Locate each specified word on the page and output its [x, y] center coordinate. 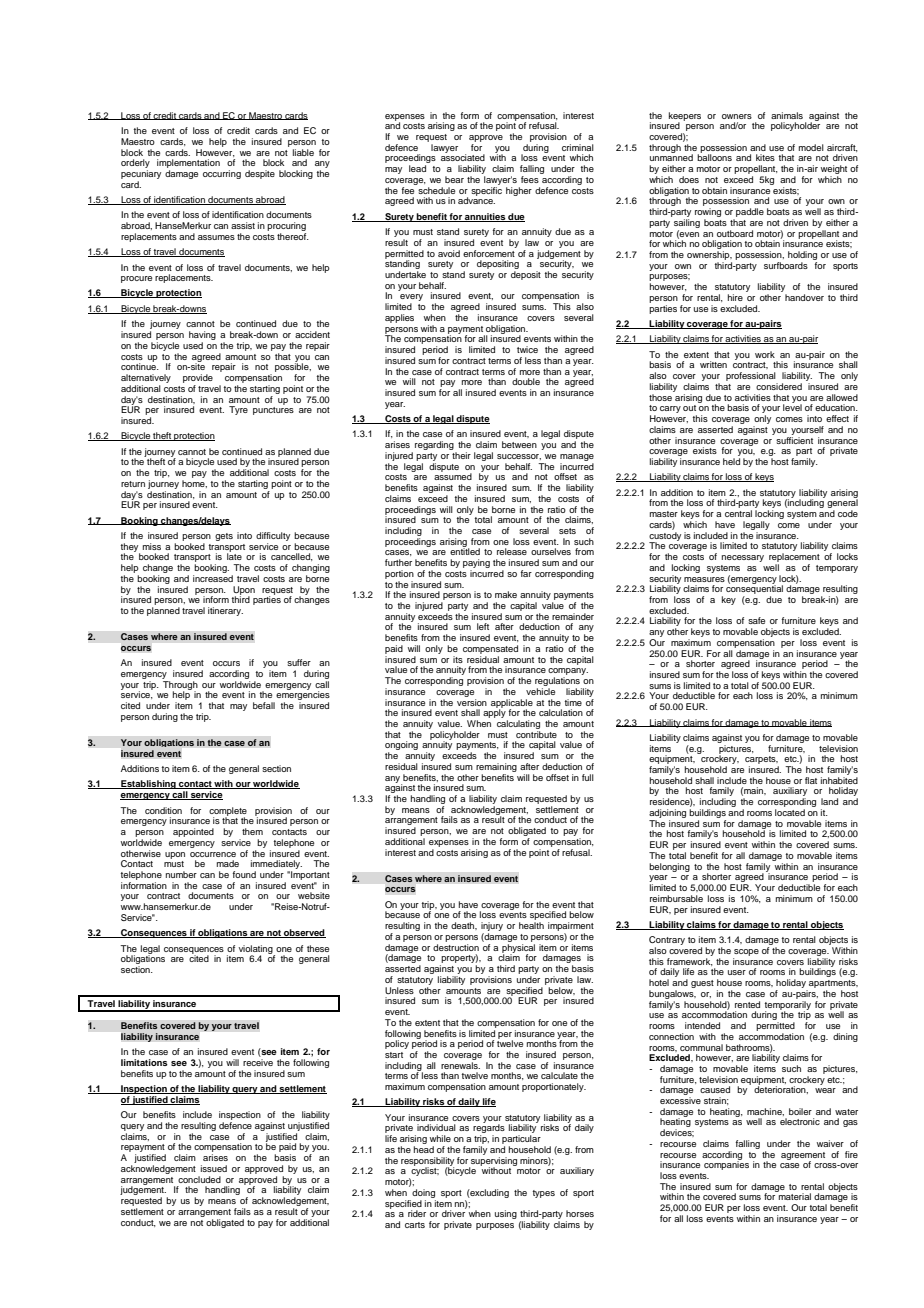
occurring [222, 174]
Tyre [238, 410]
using [506, 1214]
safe [756, 620]
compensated [490, 649]
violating [257, 950]
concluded [199, 1179]
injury [492, 928]
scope [746, 952]
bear [454, 179]
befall [264, 705]
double [526, 381]
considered [779, 386]
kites [765, 157]
